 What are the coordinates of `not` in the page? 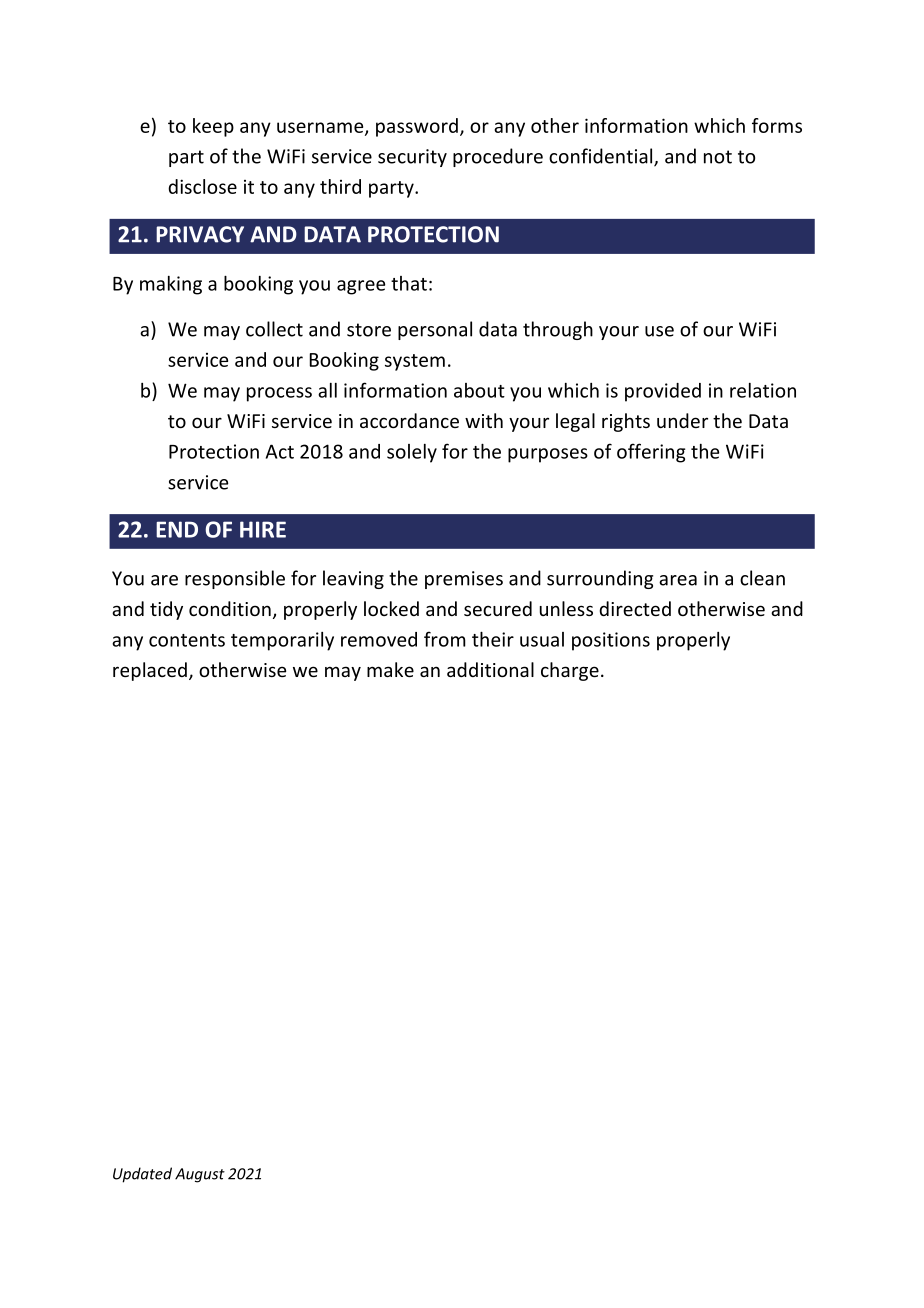 It's located at (718, 157).
